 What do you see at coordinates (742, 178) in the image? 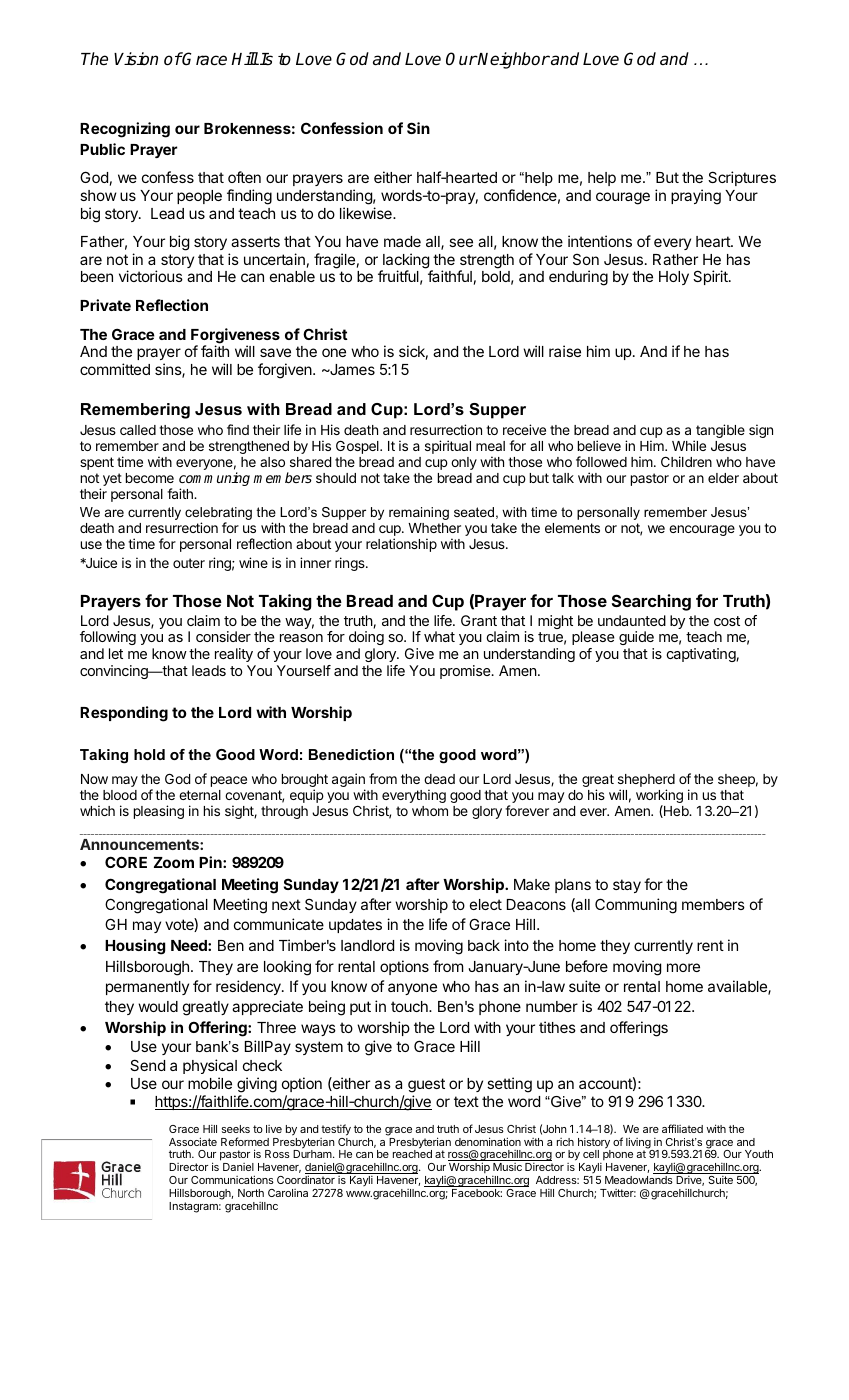
I see `Scriptures` at bounding box center [742, 178].
